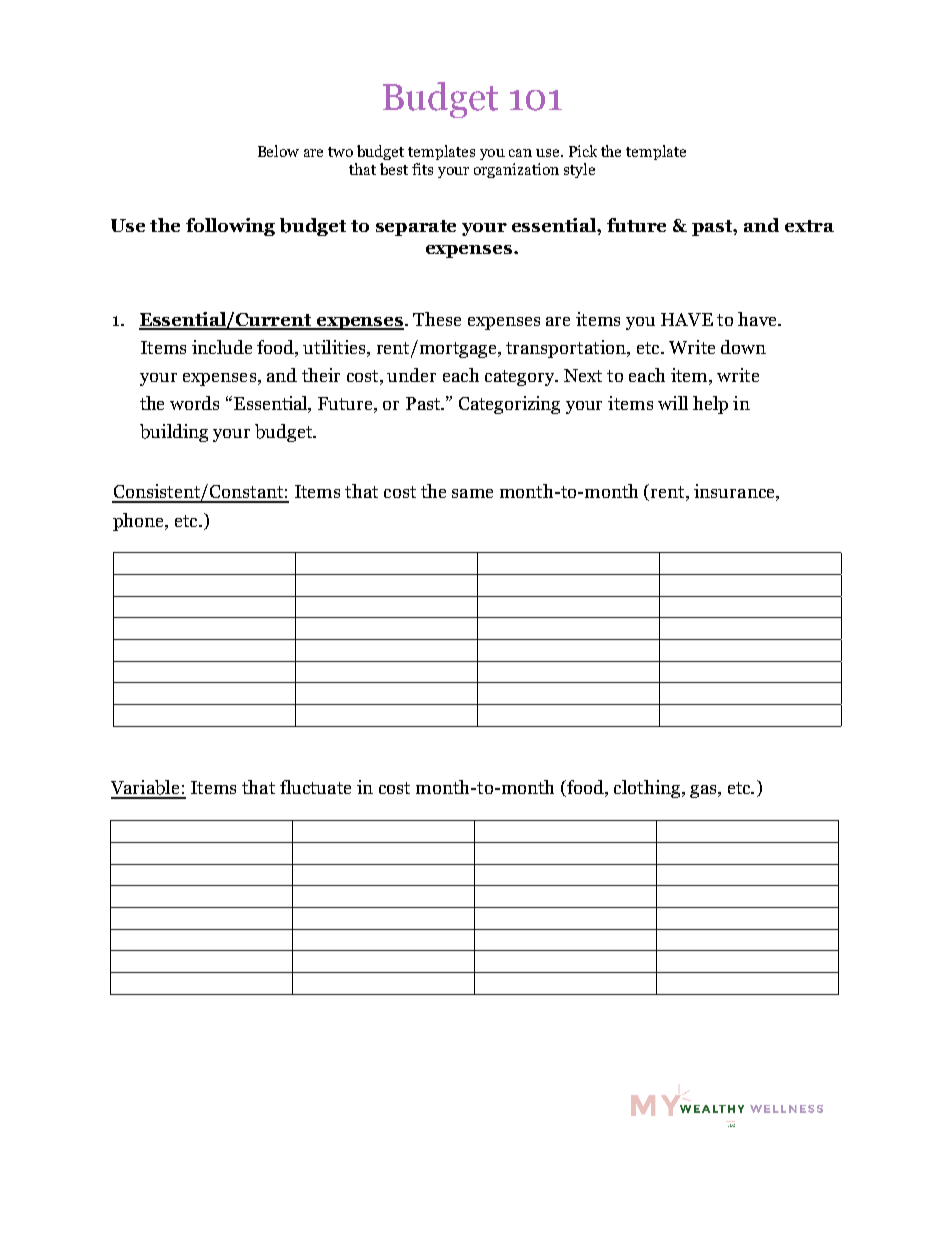 This image has height=1233, width=952. Describe the element at coordinates (315, 787) in the image. I see `fluctuate` at that location.
